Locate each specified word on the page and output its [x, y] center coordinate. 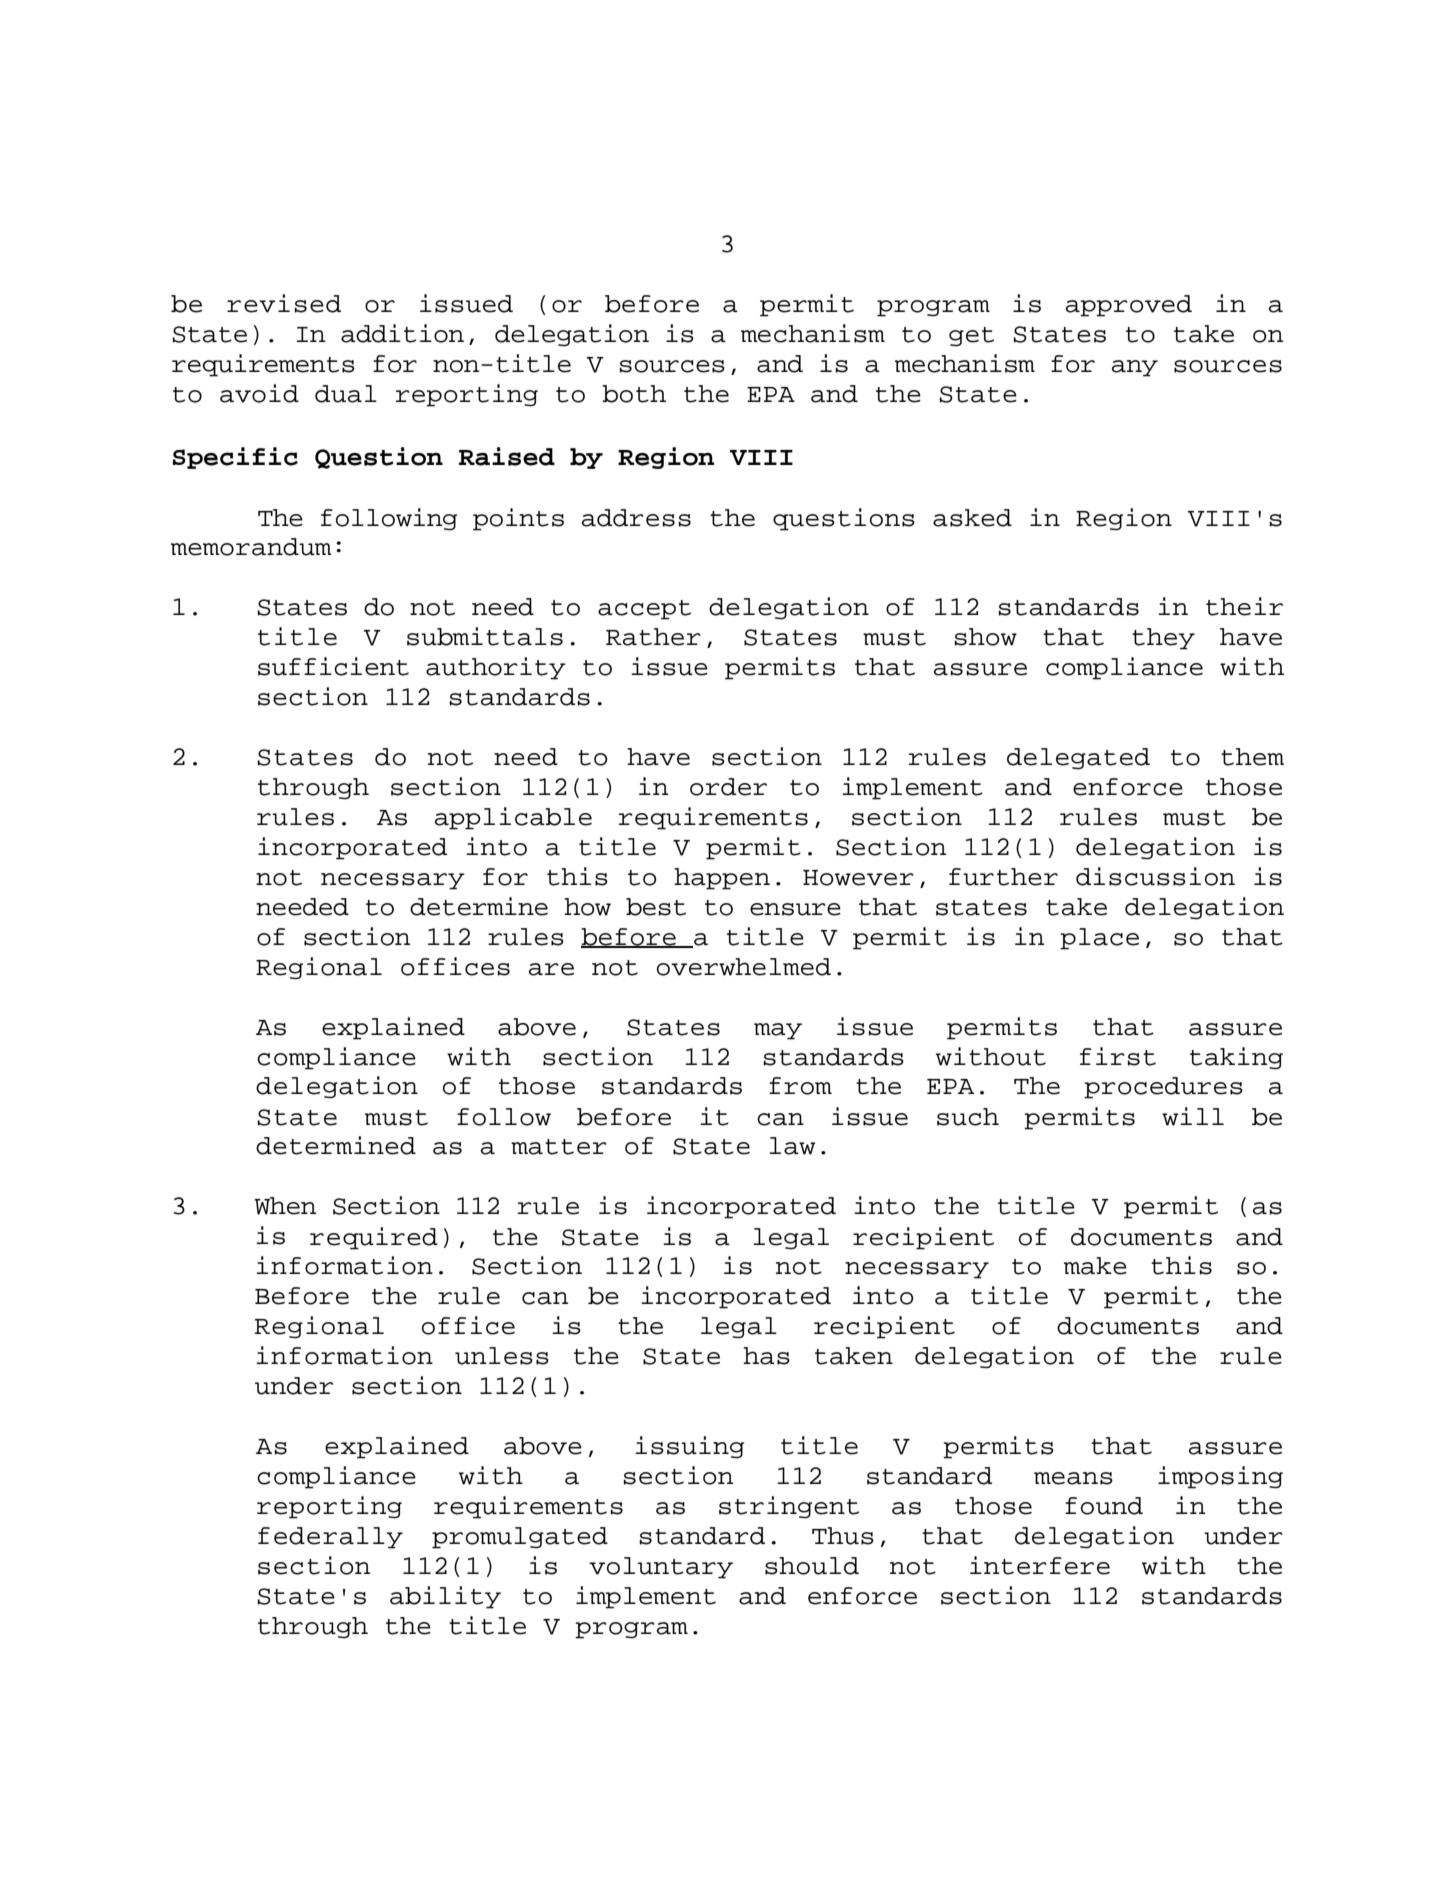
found [1104, 1506]
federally [330, 1538]
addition [402, 333]
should [812, 1566]
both [634, 394]
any [1135, 368]
